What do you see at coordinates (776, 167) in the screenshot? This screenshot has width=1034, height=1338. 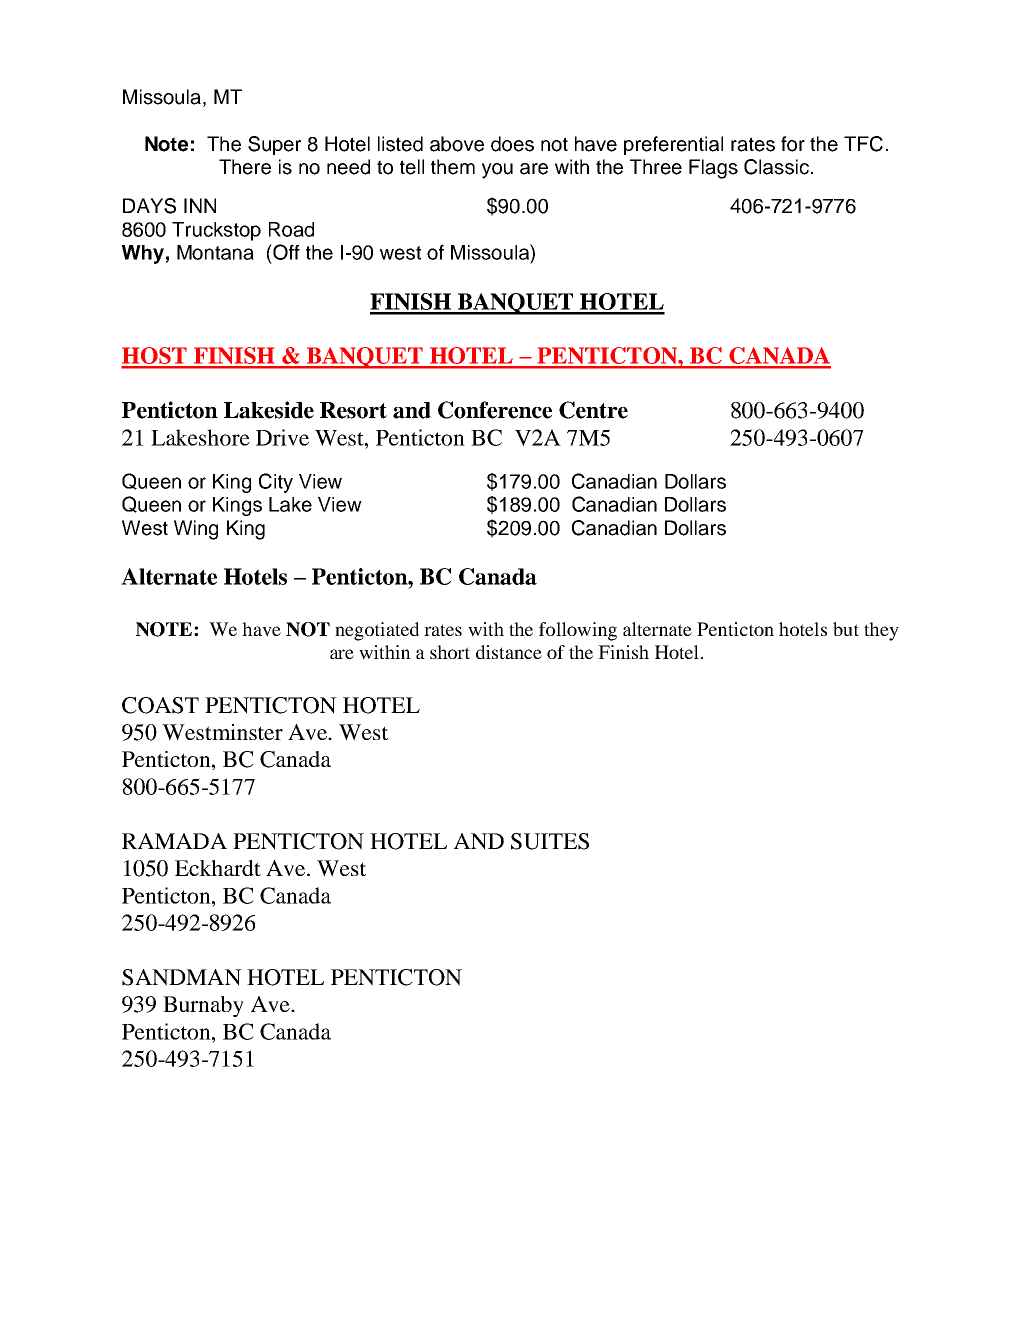 I see `Classic` at bounding box center [776, 167].
